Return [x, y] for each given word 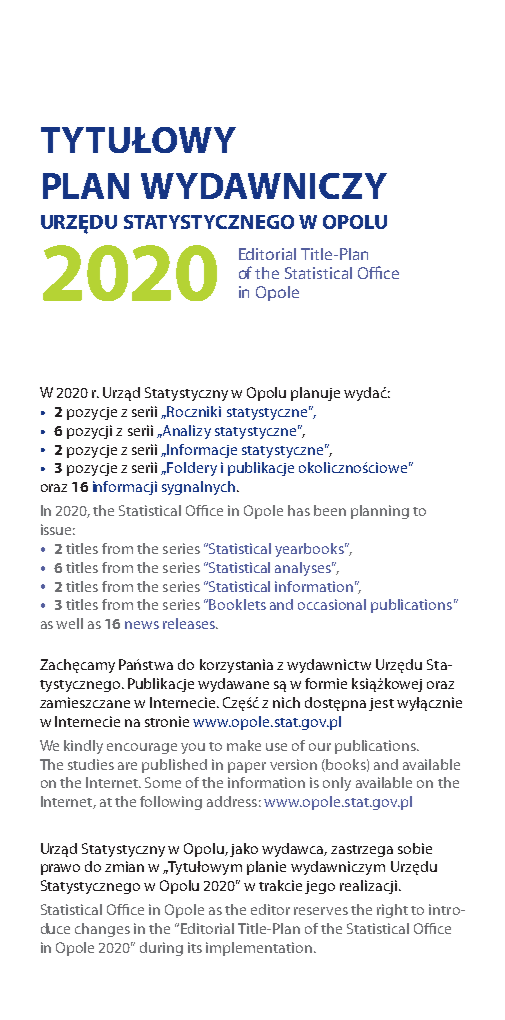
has [299, 510]
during [161, 949]
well [69, 623]
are [127, 766]
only [337, 784]
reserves [321, 911]
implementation [260, 949]
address [232, 801]
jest [381, 704]
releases [190, 623]
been [330, 510]
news [142, 625]
